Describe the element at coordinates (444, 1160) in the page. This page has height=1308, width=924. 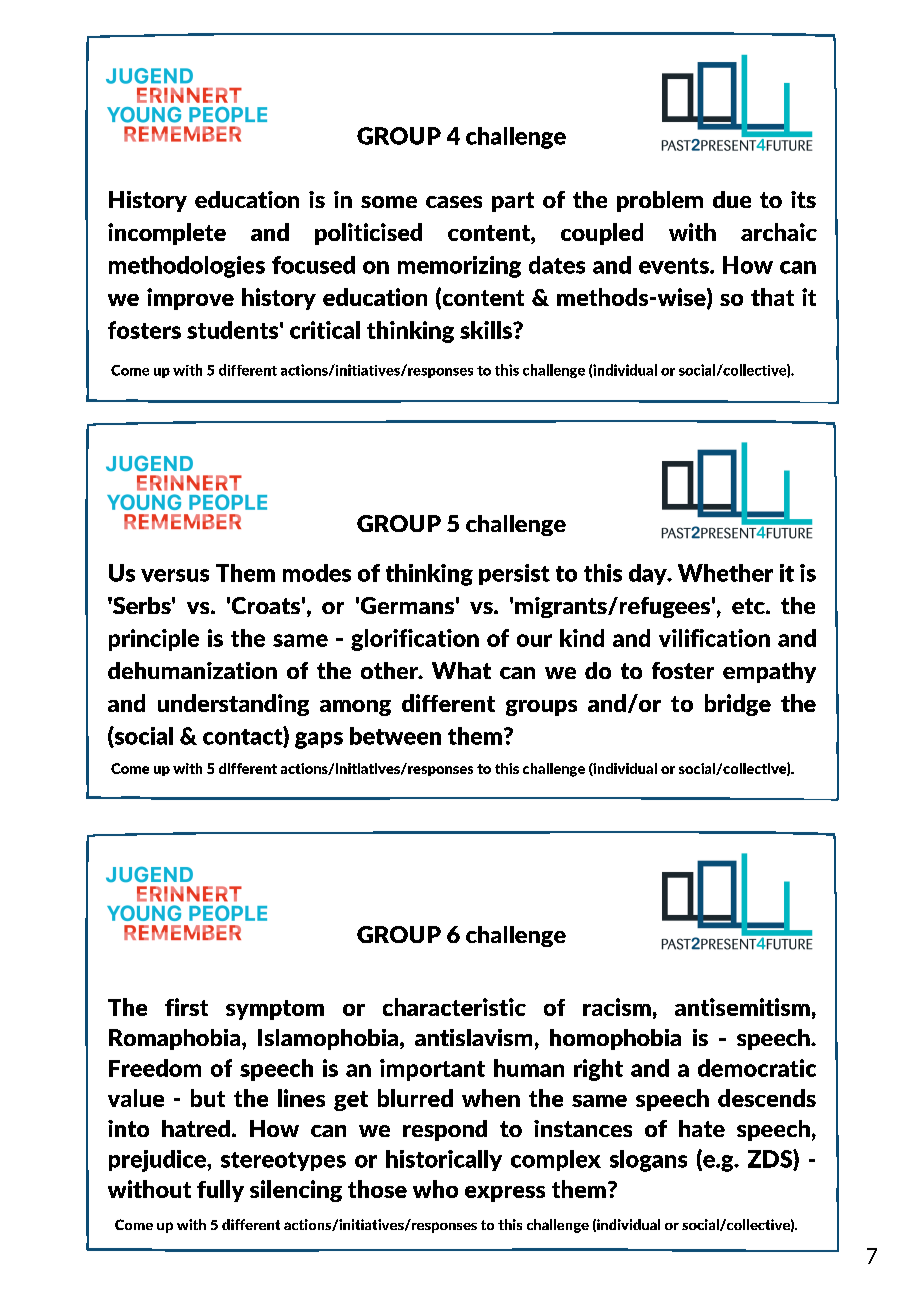
I see `historically` at that location.
